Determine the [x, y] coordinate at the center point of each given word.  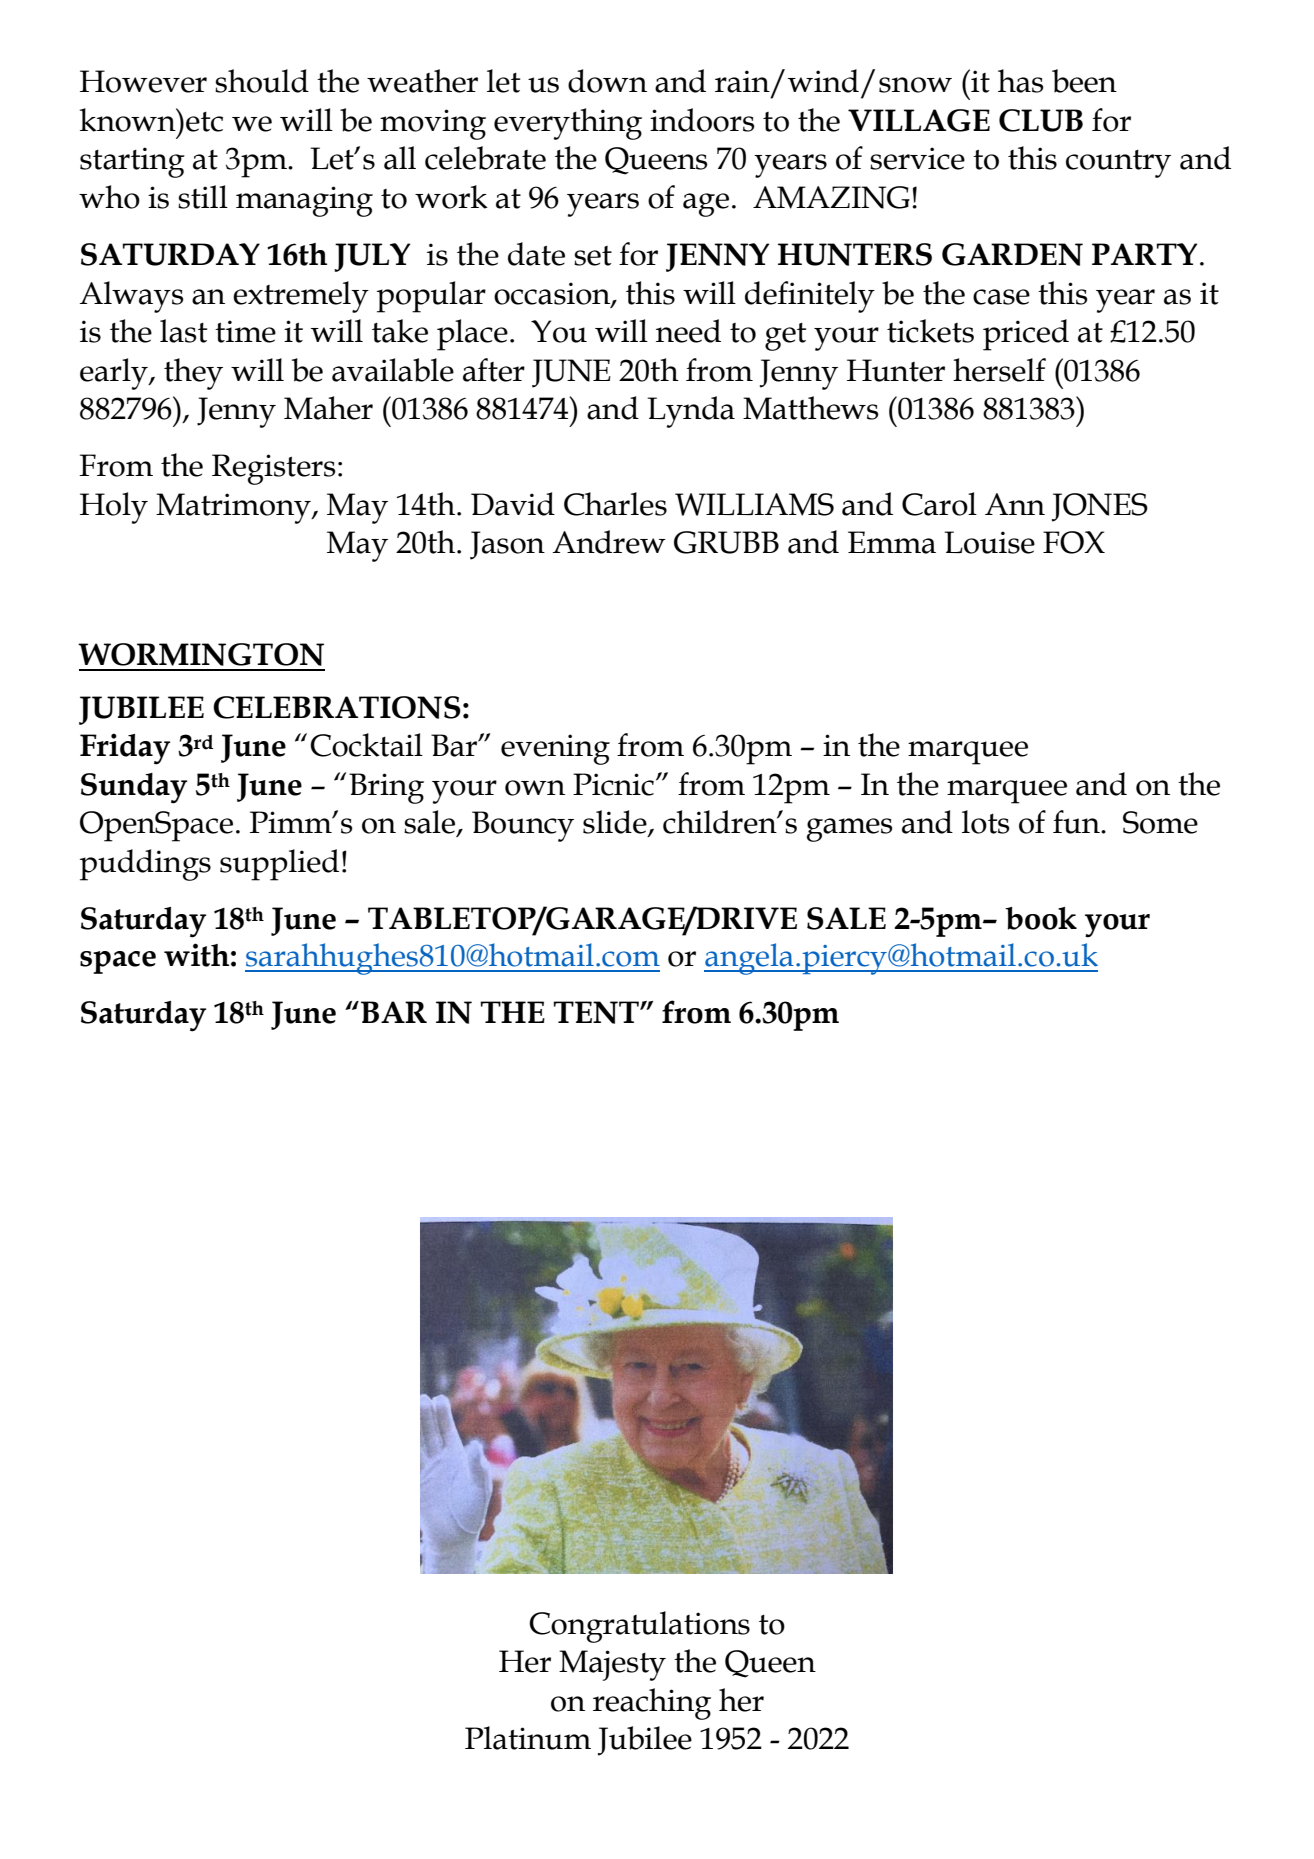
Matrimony [234, 508]
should [262, 81]
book [1041, 918]
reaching [652, 1704]
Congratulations [639, 1627]
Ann [1015, 504]
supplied [279, 865]
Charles [615, 504]
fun [1077, 822]
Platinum [528, 1738]
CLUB [1041, 120]
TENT [597, 1012]
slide [616, 823]
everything [568, 124]
